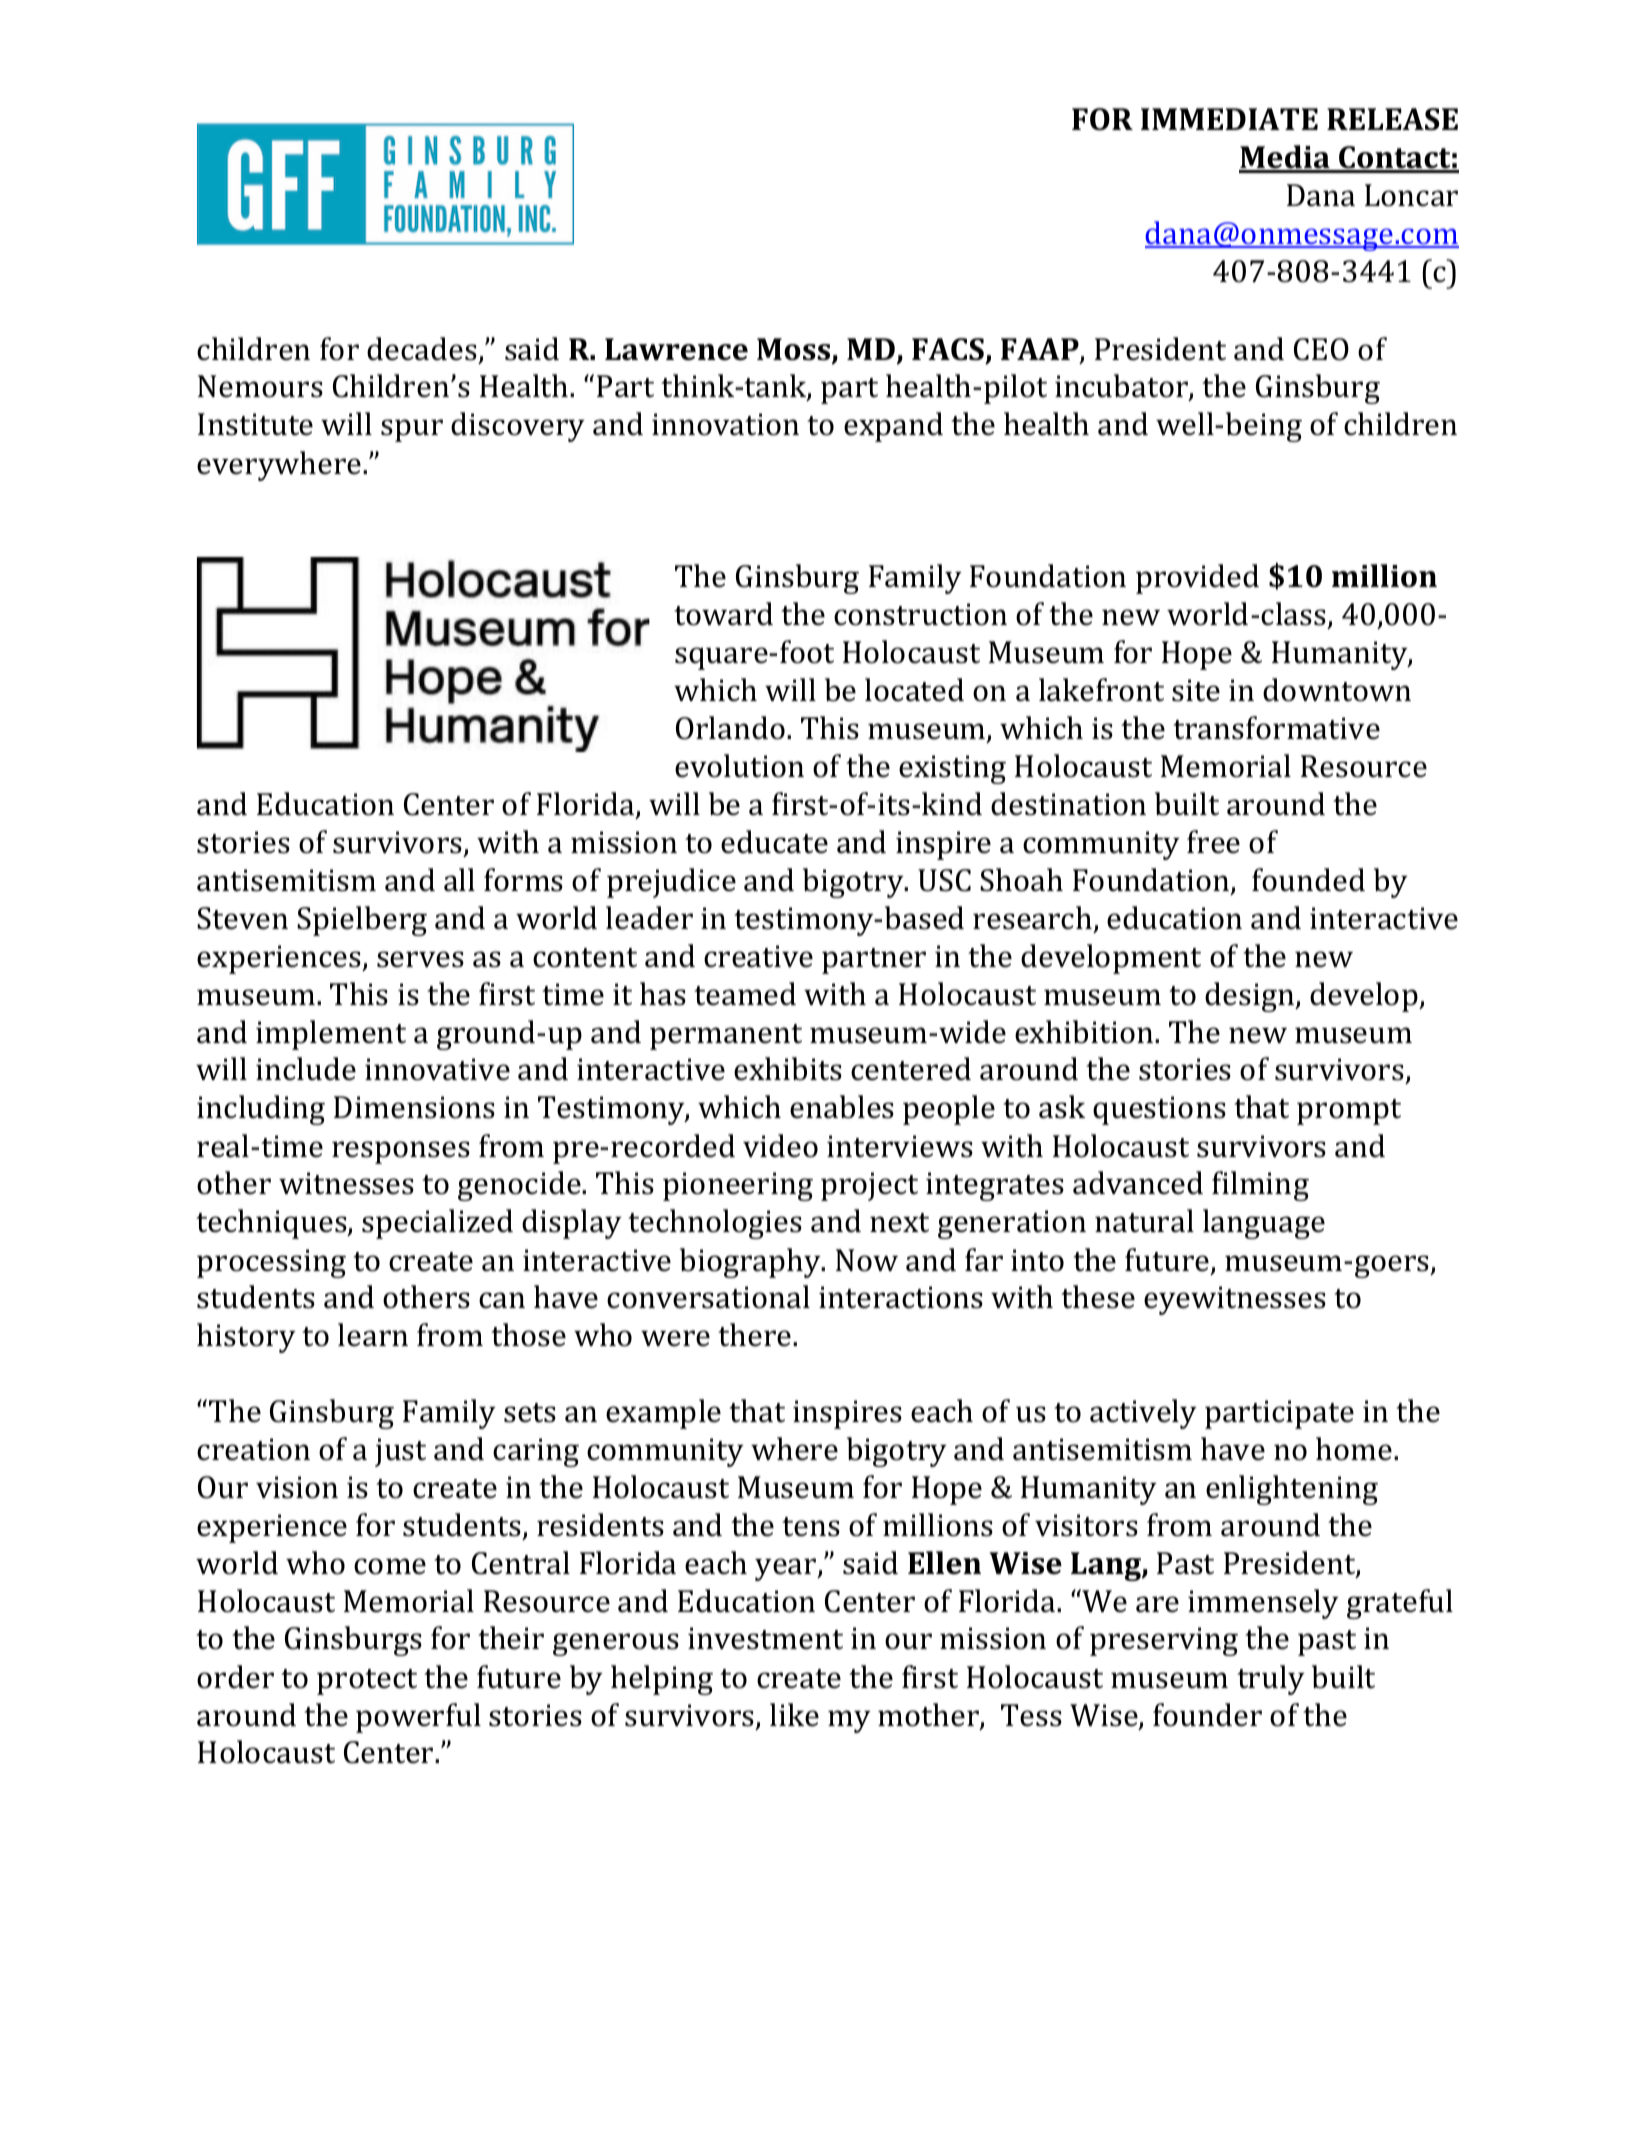 Image resolution: width=1651 pixels, height=2137 pixels. I want to click on transformative, so click(1276, 728).
